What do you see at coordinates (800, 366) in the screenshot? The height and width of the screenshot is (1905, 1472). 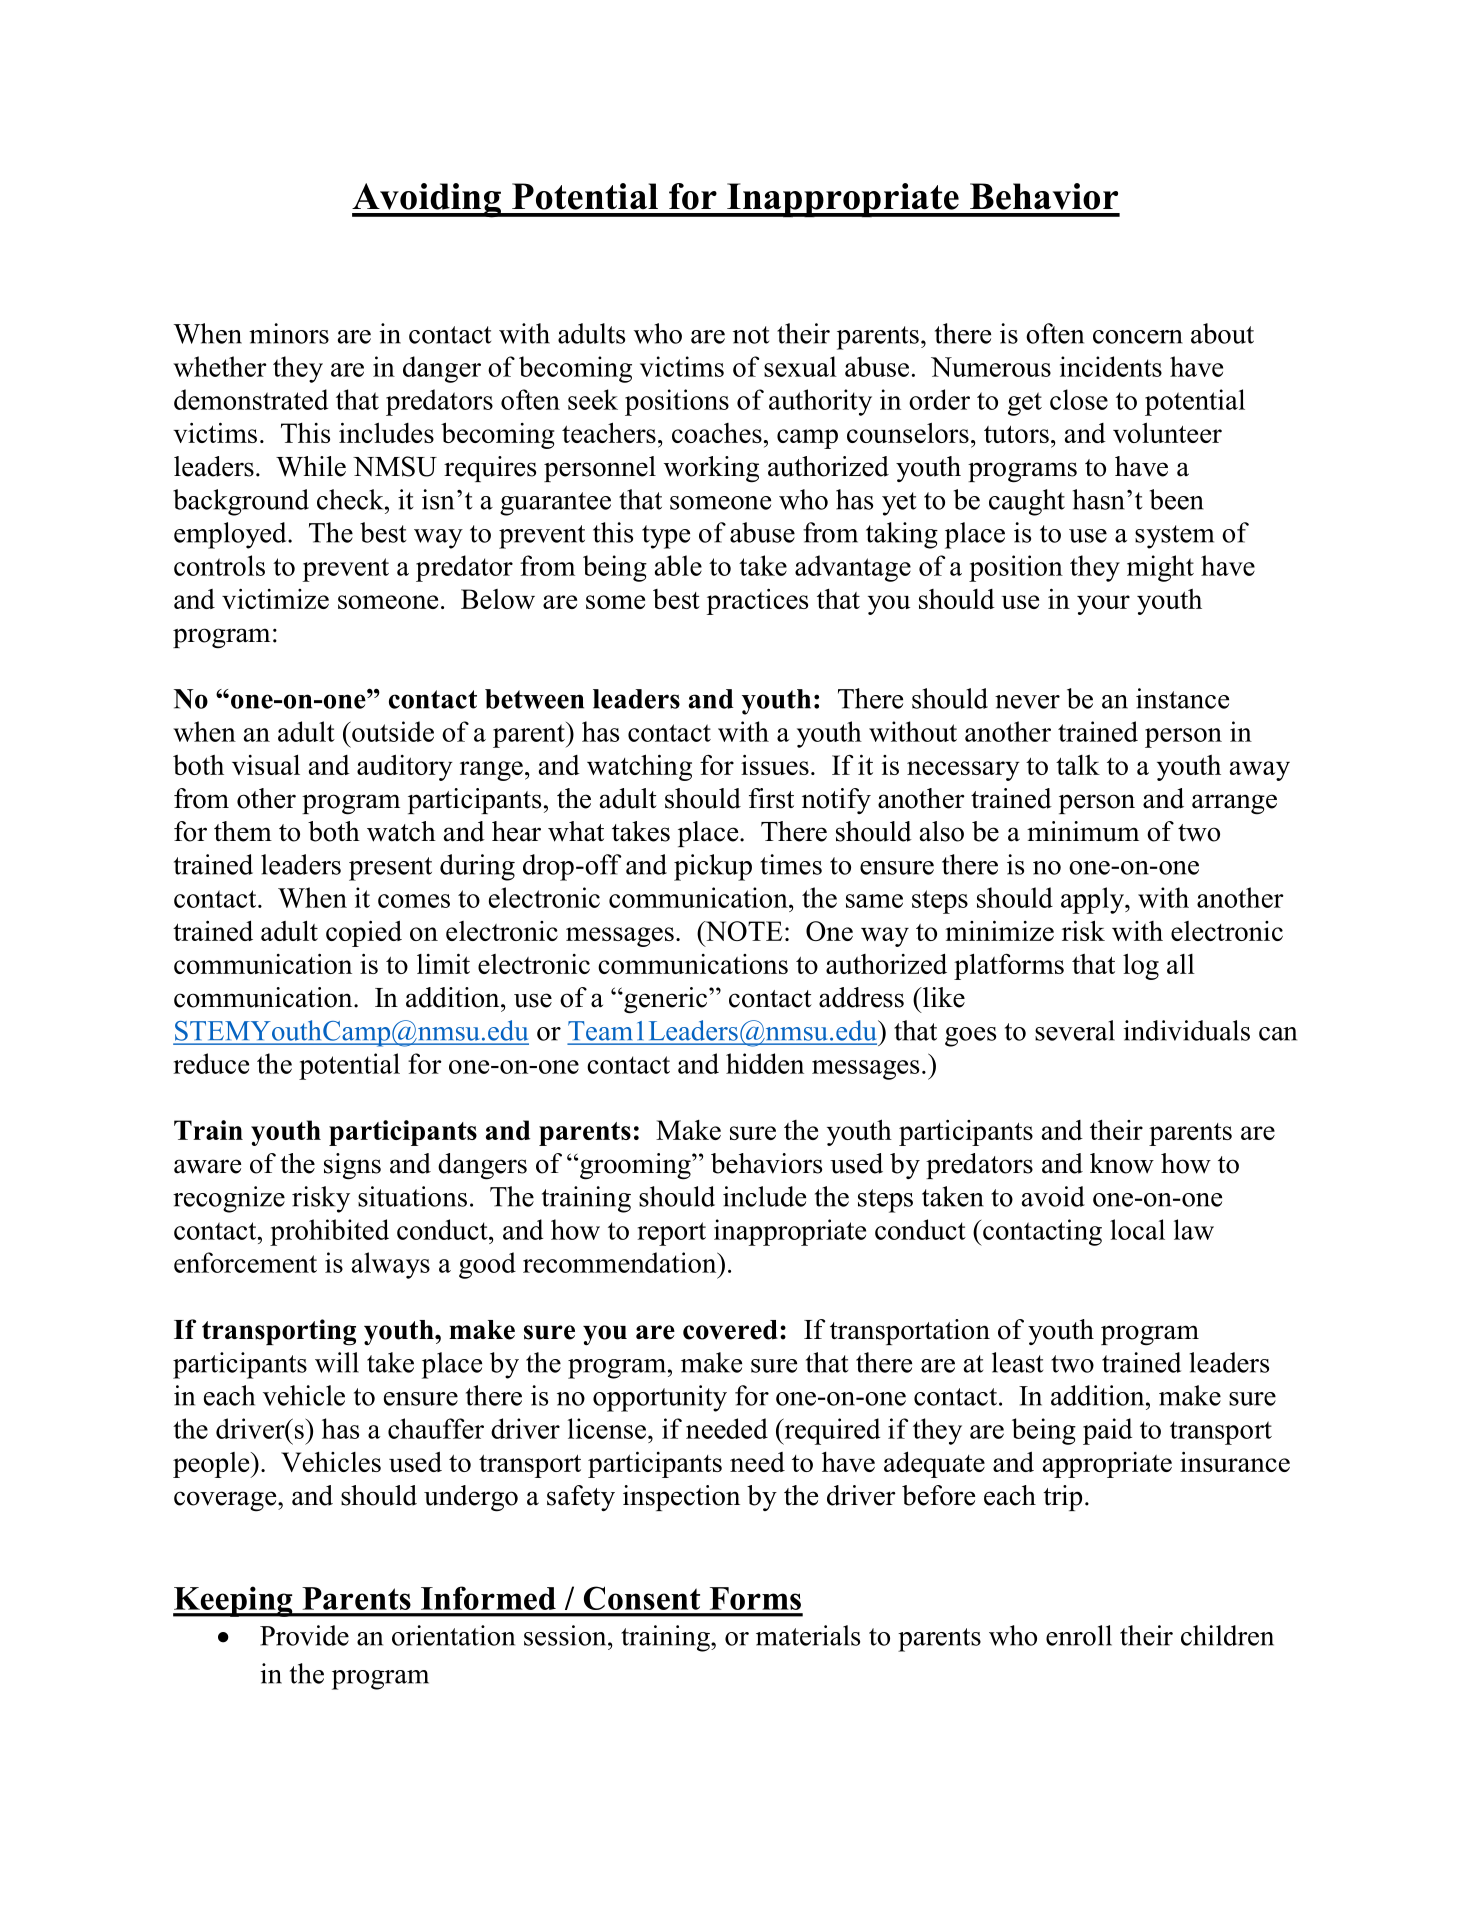 I see `sexual` at bounding box center [800, 366].
